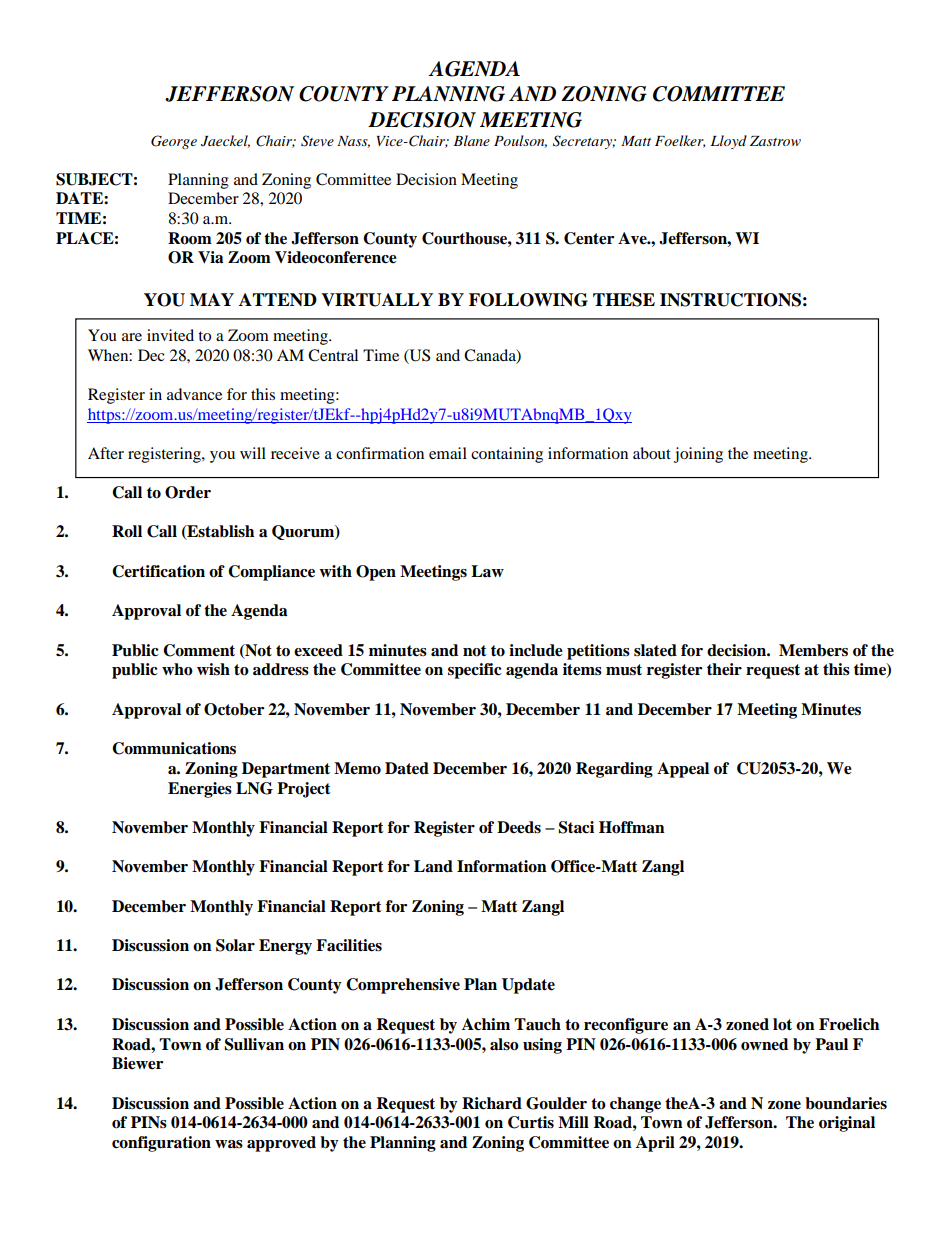 This document has width=952, height=1233. I want to click on Blane, so click(471, 140).
